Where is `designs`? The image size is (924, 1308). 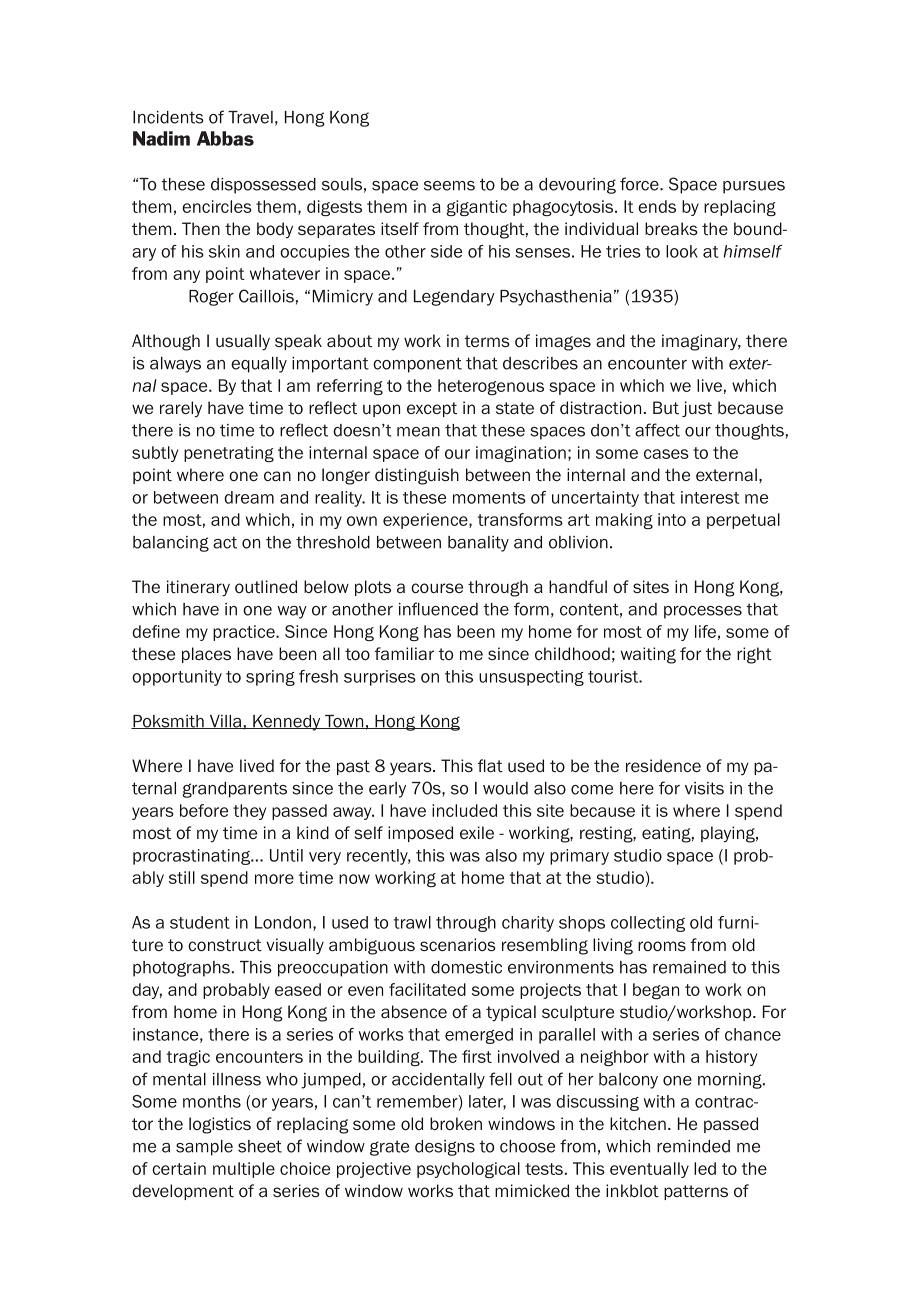
designs is located at coordinates (445, 1148).
